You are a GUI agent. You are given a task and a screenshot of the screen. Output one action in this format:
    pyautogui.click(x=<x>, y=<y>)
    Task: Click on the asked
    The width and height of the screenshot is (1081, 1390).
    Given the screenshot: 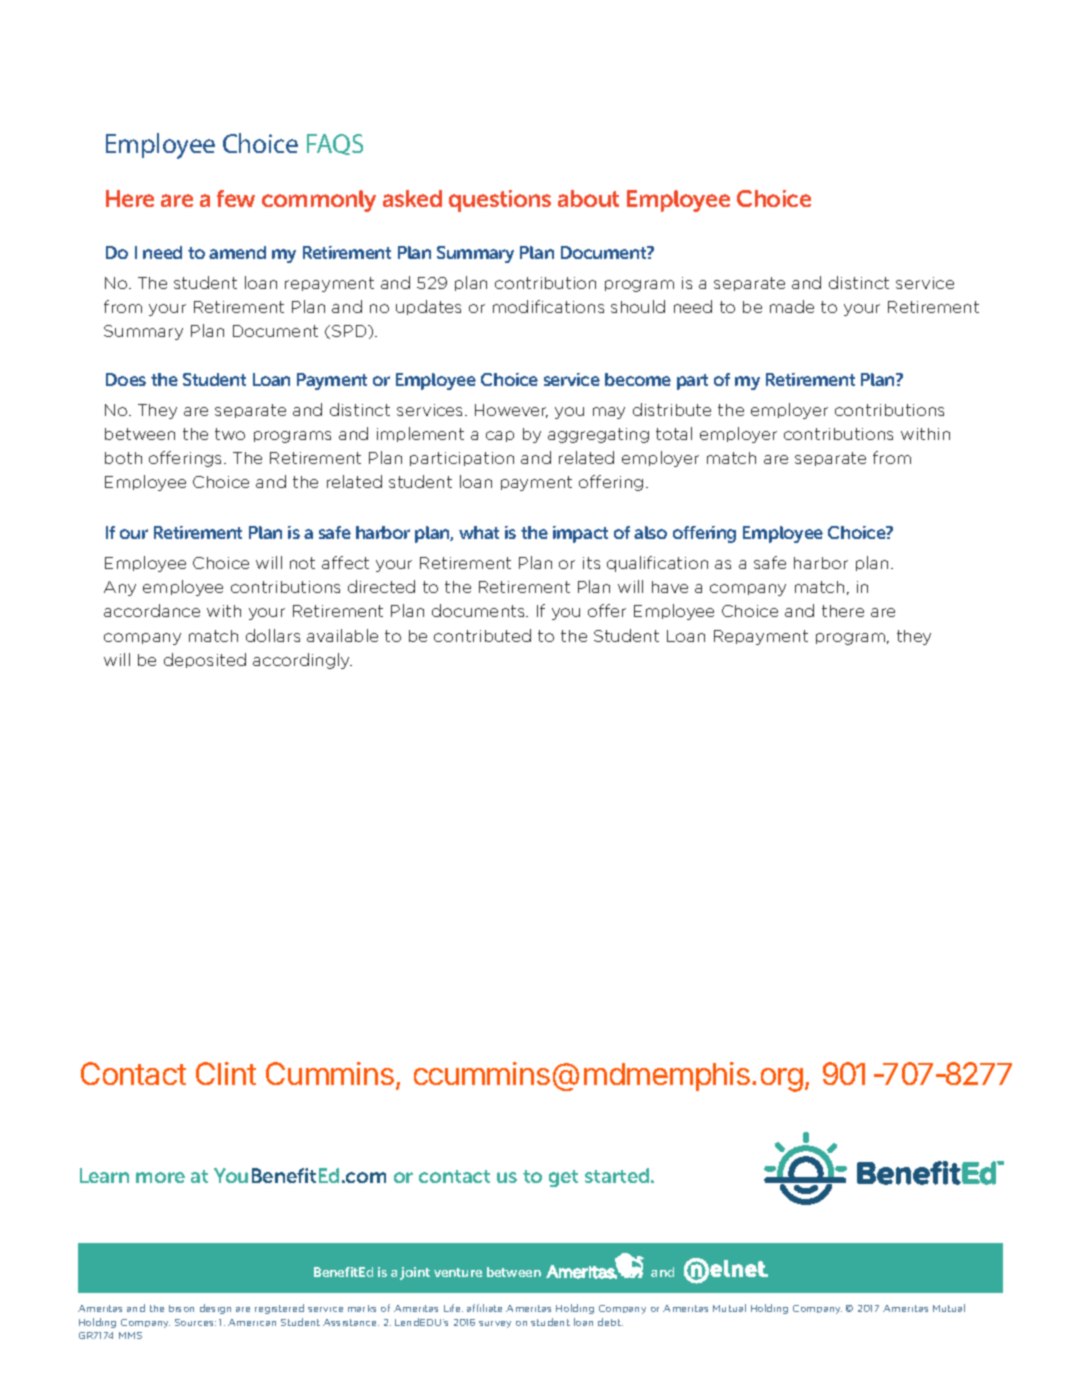 What is the action you would take?
    pyautogui.click(x=412, y=198)
